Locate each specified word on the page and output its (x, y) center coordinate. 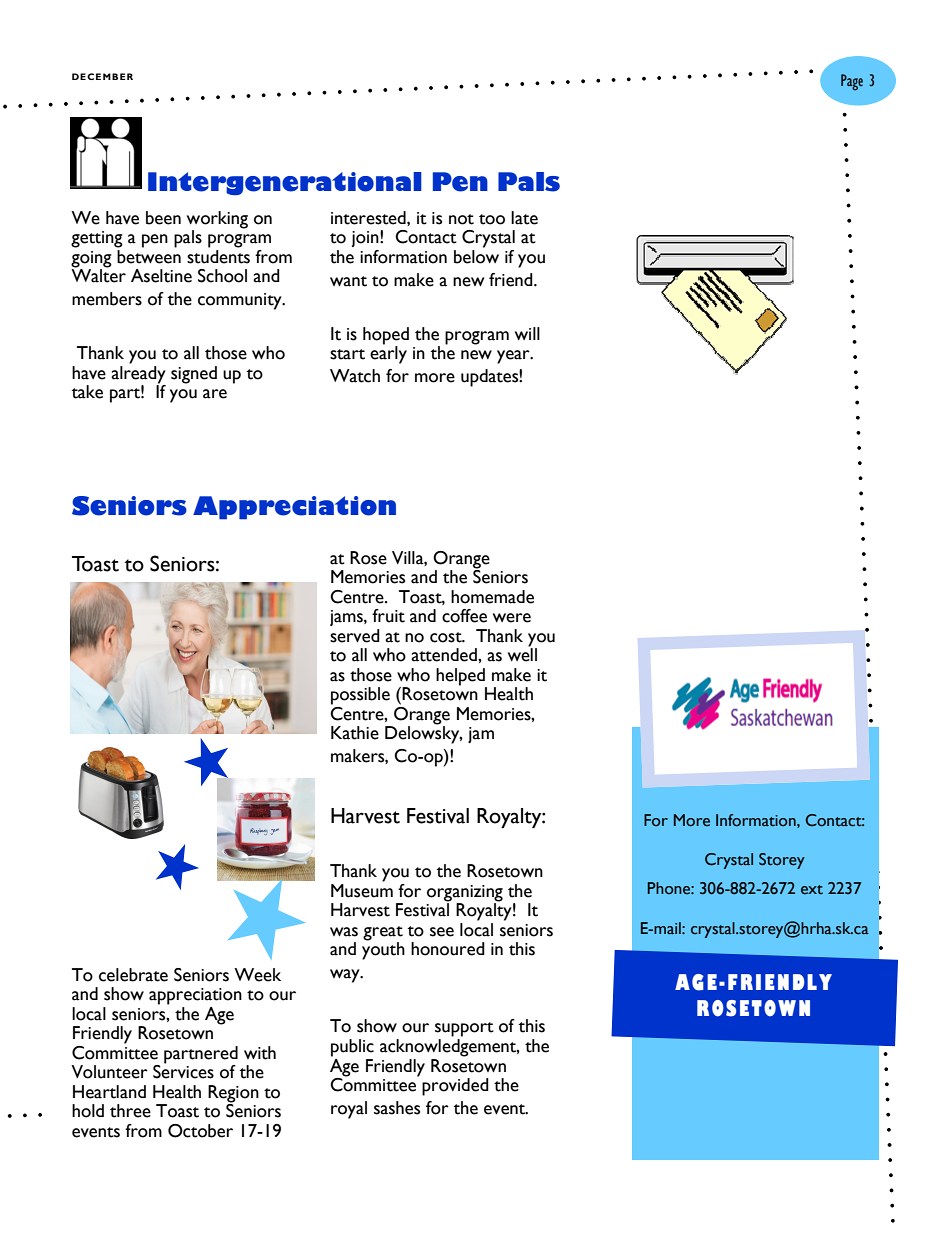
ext (812, 890)
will (527, 333)
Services (183, 1071)
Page (852, 82)
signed (194, 375)
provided (455, 1087)
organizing (465, 894)
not (461, 219)
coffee (464, 616)
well (522, 654)
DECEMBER (102, 76)
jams (347, 618)
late (524, 218)
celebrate (133, 975)
